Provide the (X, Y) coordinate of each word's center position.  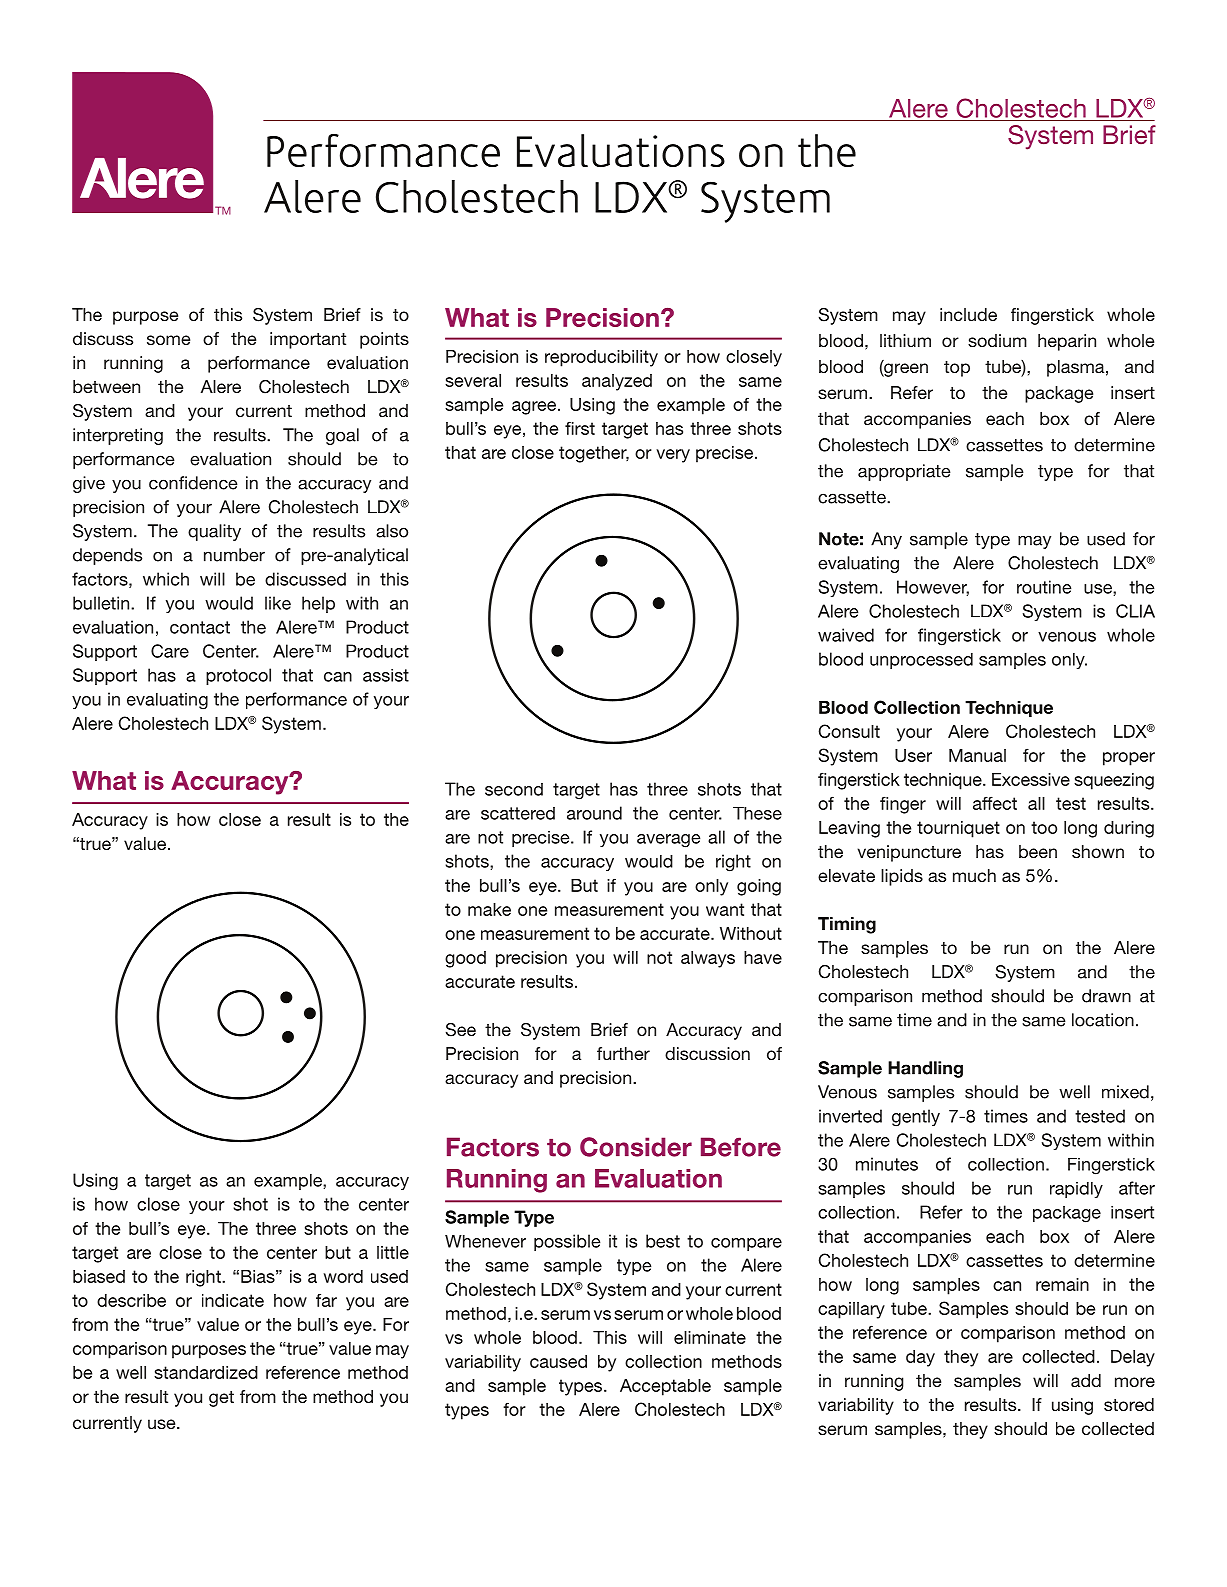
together (594, 454)
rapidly (1076, 1190)
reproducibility (601, 358)
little (393, 1252)
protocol (238, 676)
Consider (636, 1147)
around (594, 813)
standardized (206, 1372)
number (234, 555)
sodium (997, 340)
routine (1044, 587)
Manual (977, 755)
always (708, 959)
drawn (1106, 996)
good (465, 959)
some (168, 340)
